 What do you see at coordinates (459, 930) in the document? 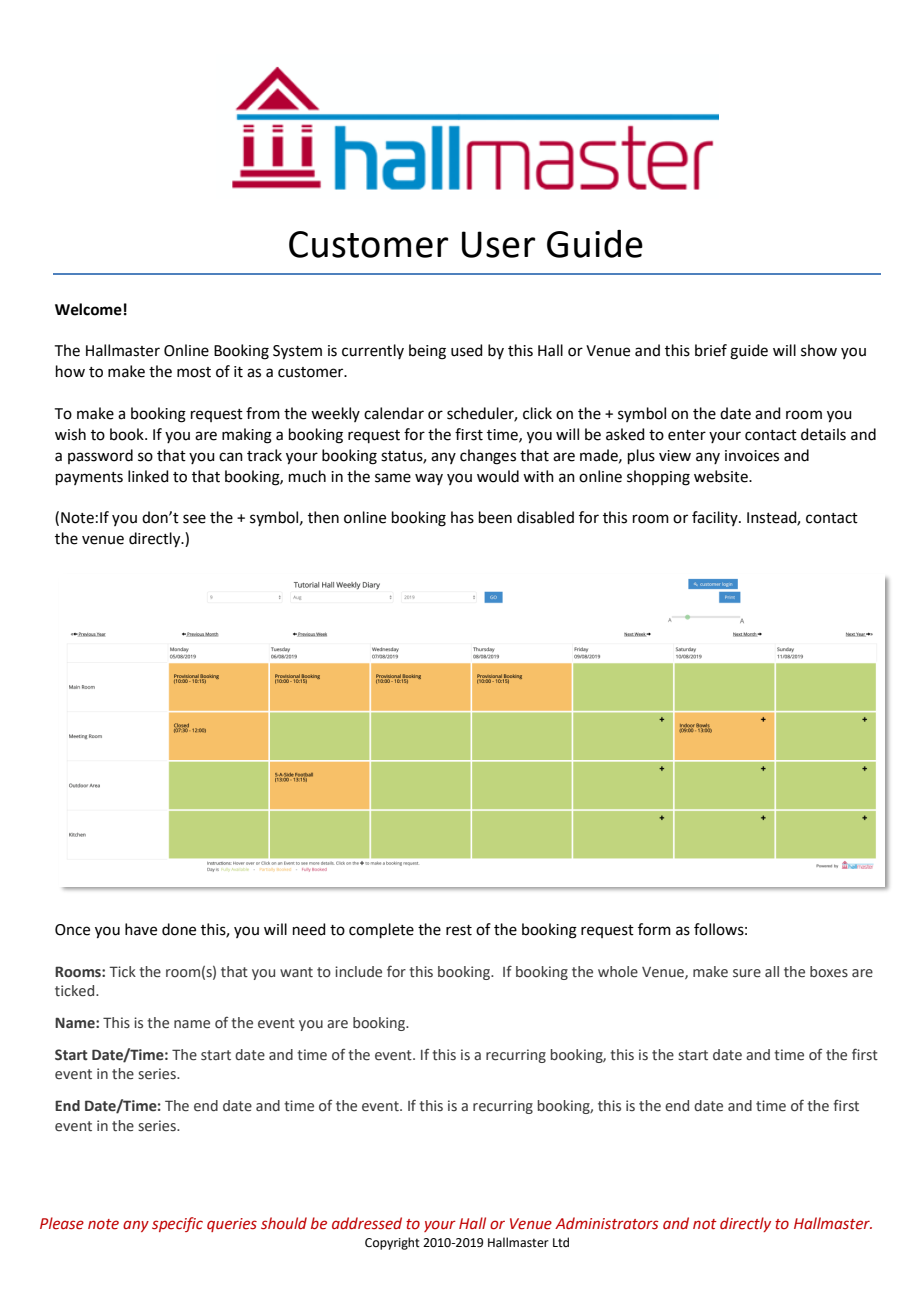
I see `rest` at bounding box center [459, 930].
